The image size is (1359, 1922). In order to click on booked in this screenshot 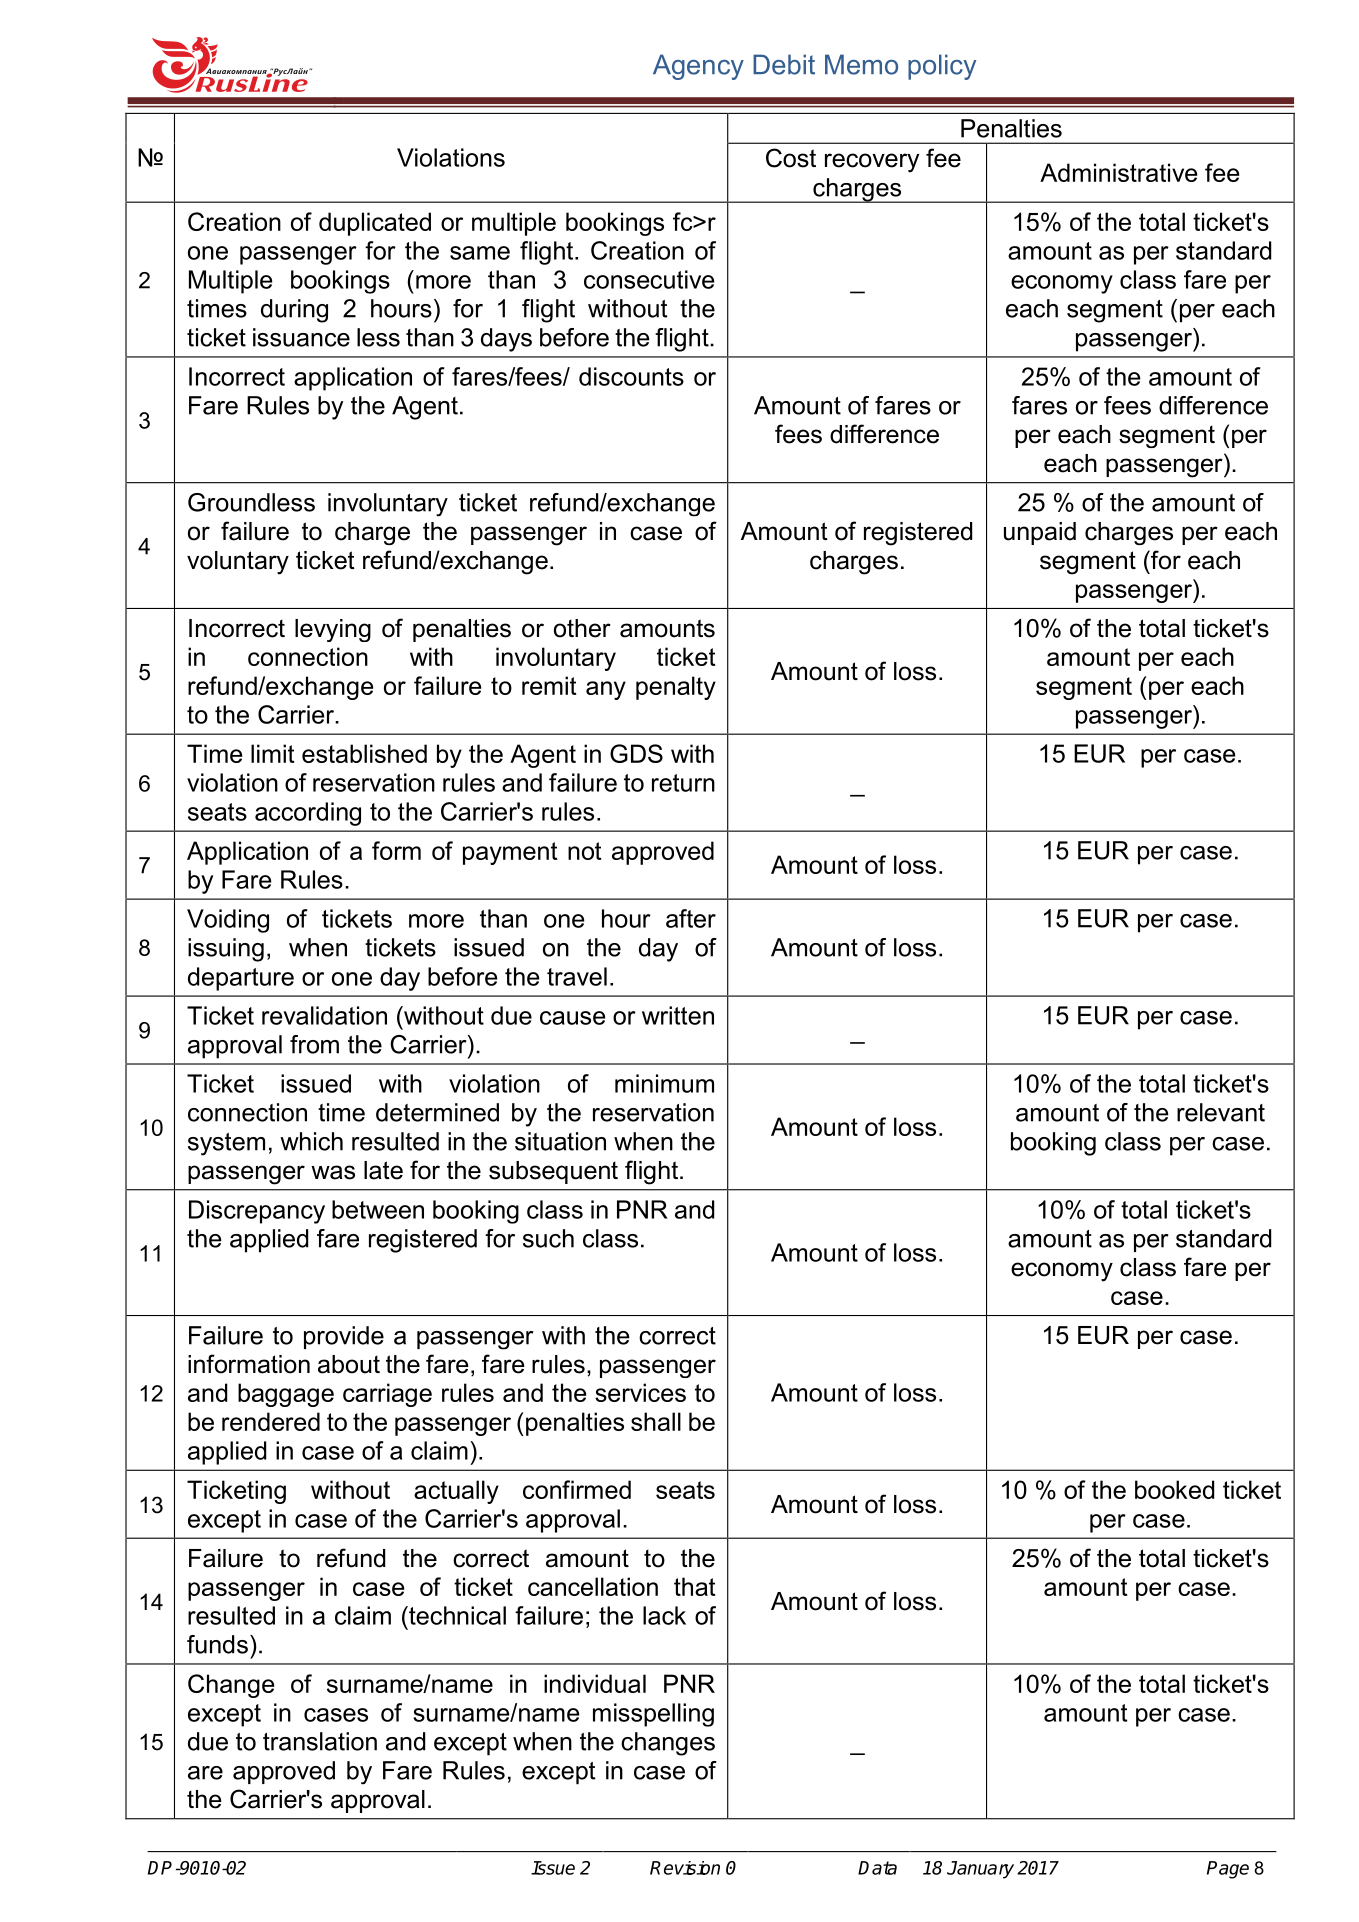, I will do `click(1174, 1489)`.
